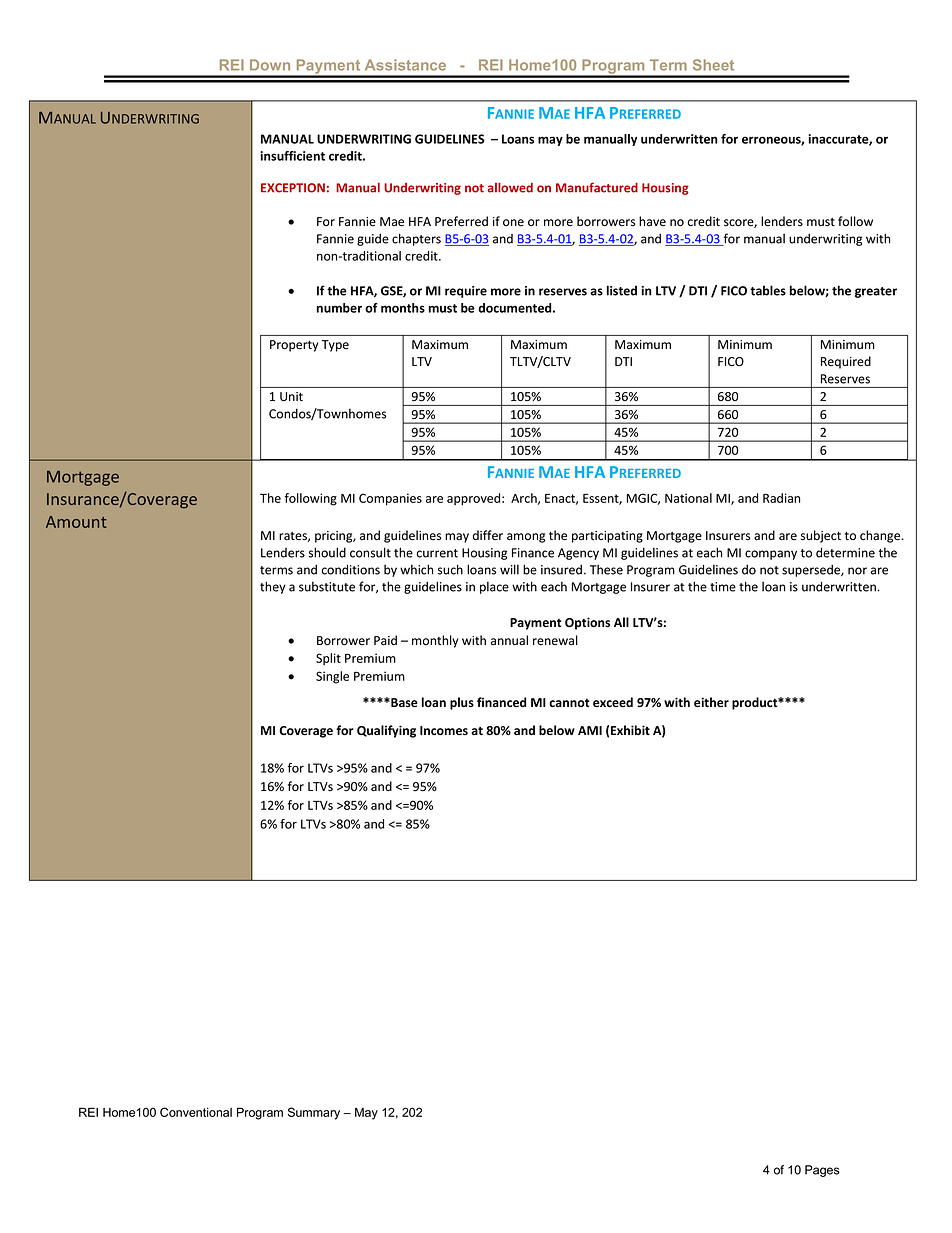 The image size is (952, 1233). What do you see at coordinates (405, 65) in the screenshot?
I see `Assistance` at bounding box center [405, 65].
